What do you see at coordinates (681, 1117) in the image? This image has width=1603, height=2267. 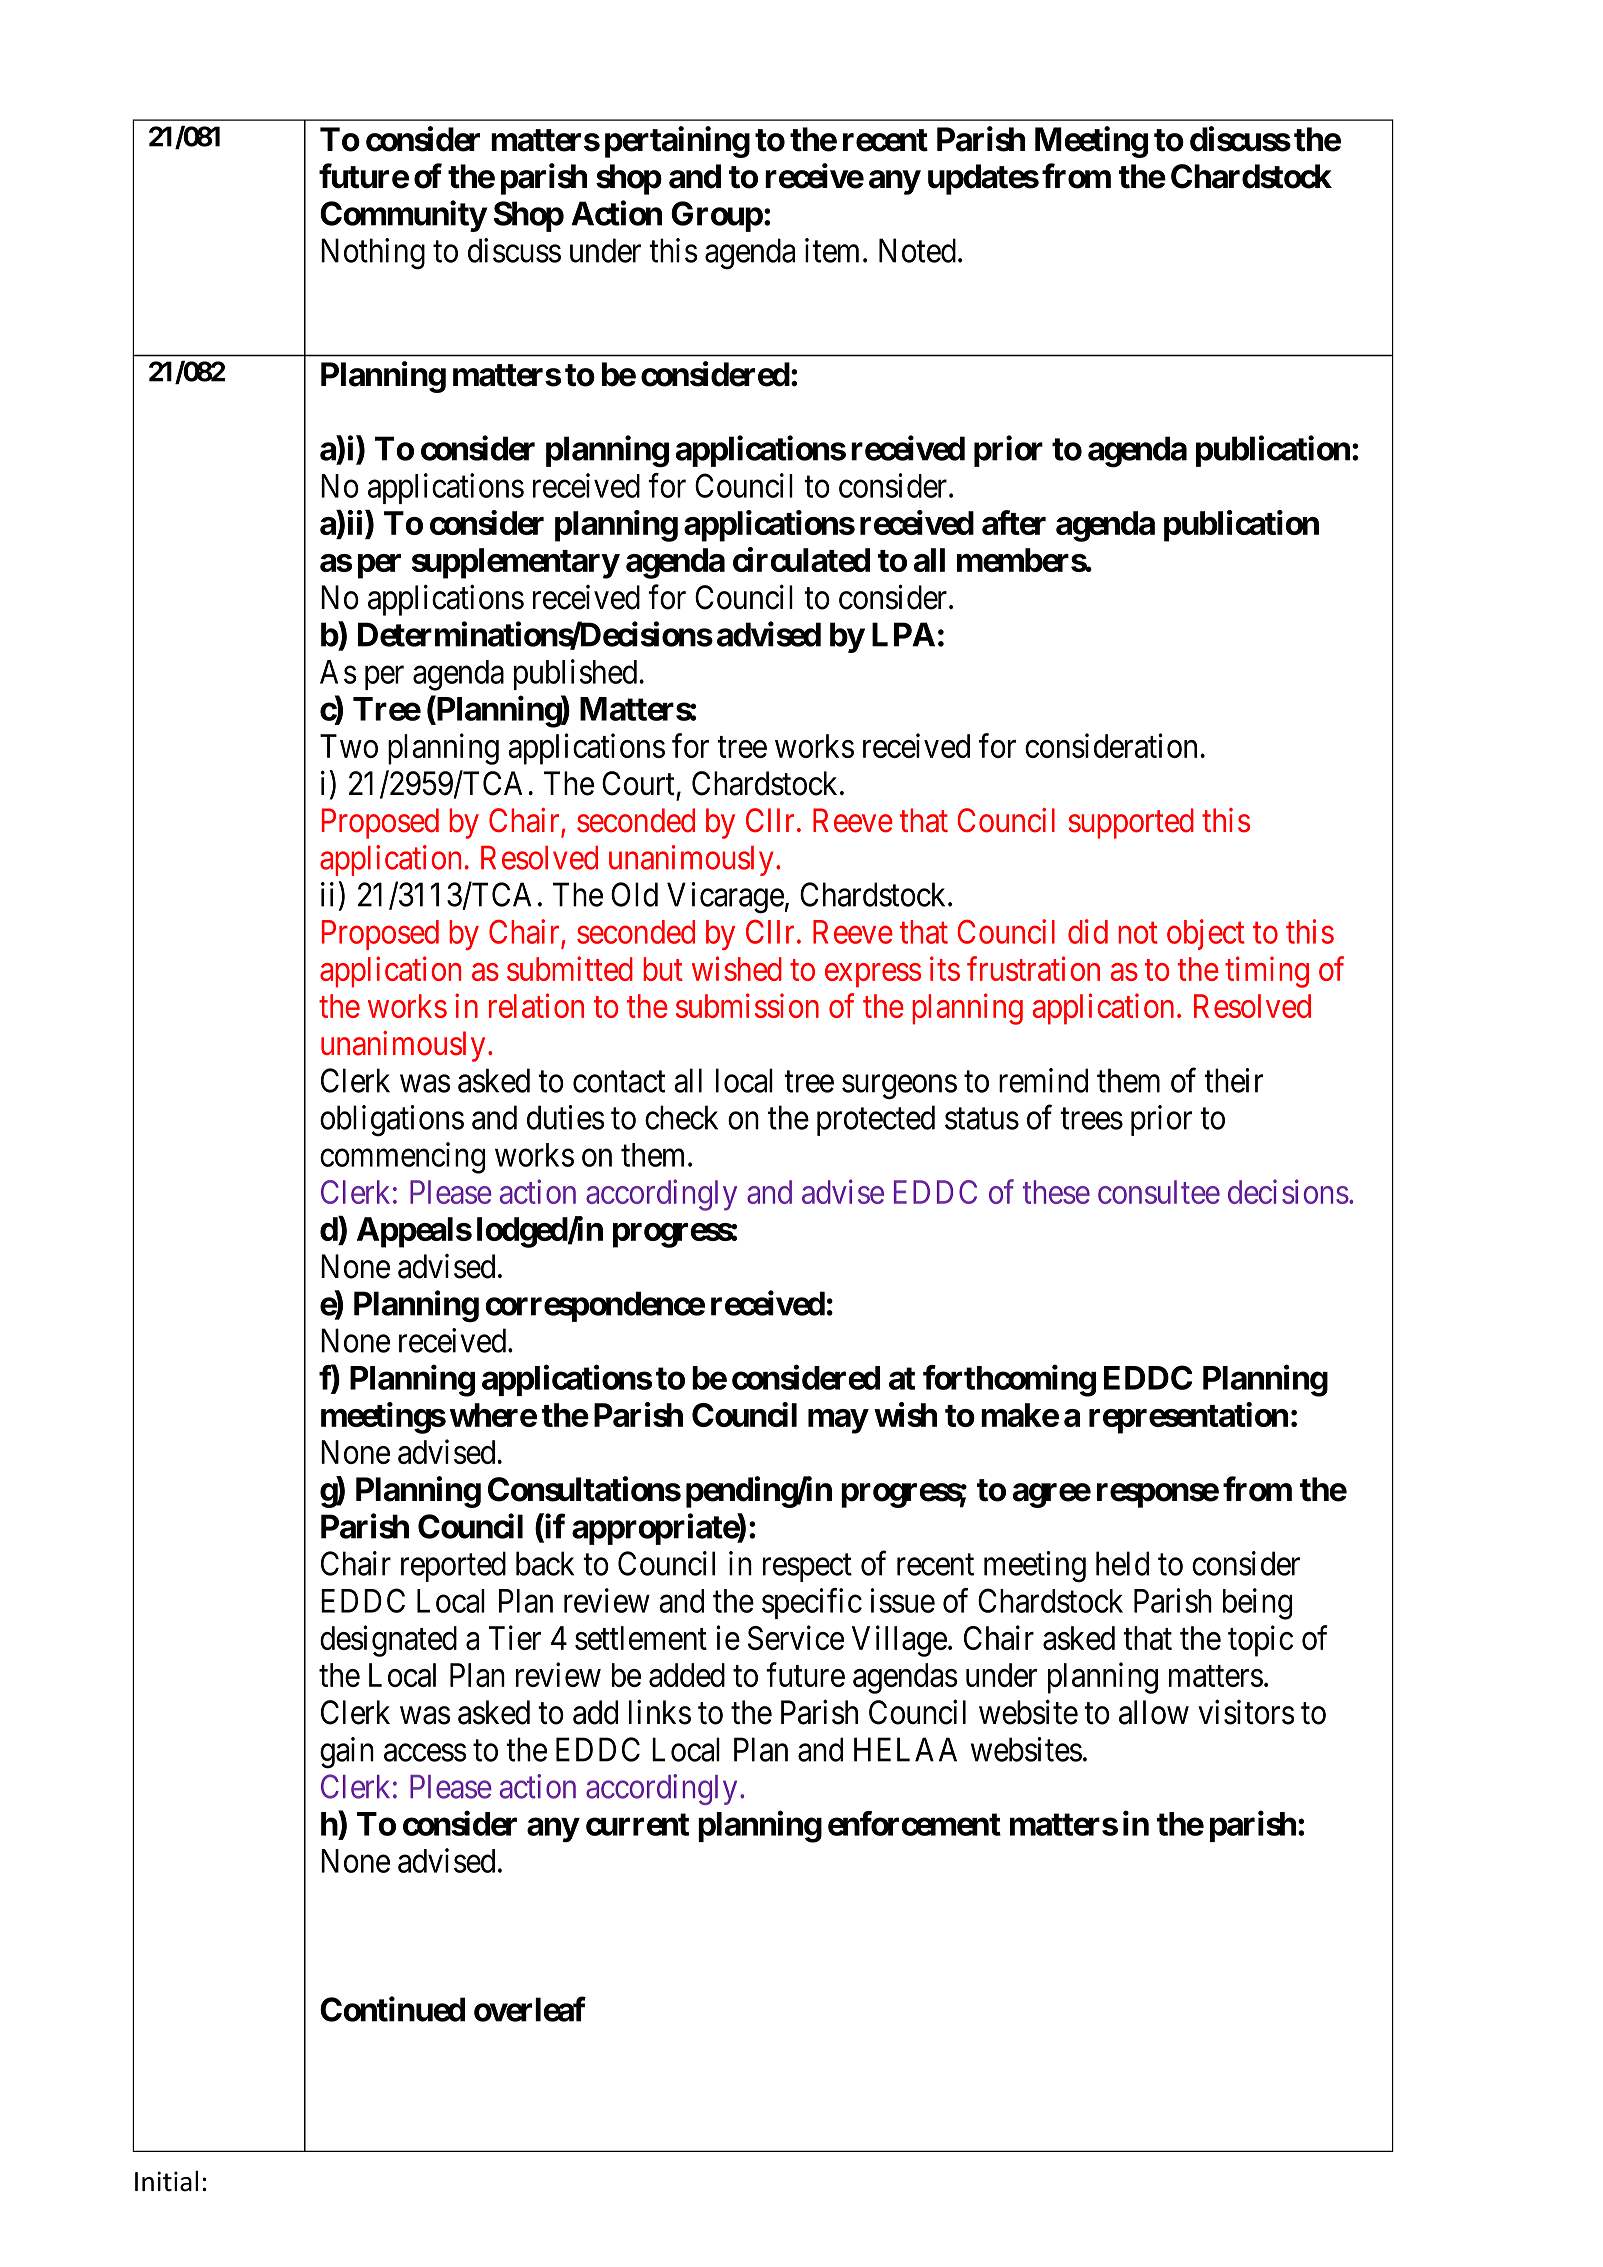 I see `check` at bounding box center [681, 1117].
